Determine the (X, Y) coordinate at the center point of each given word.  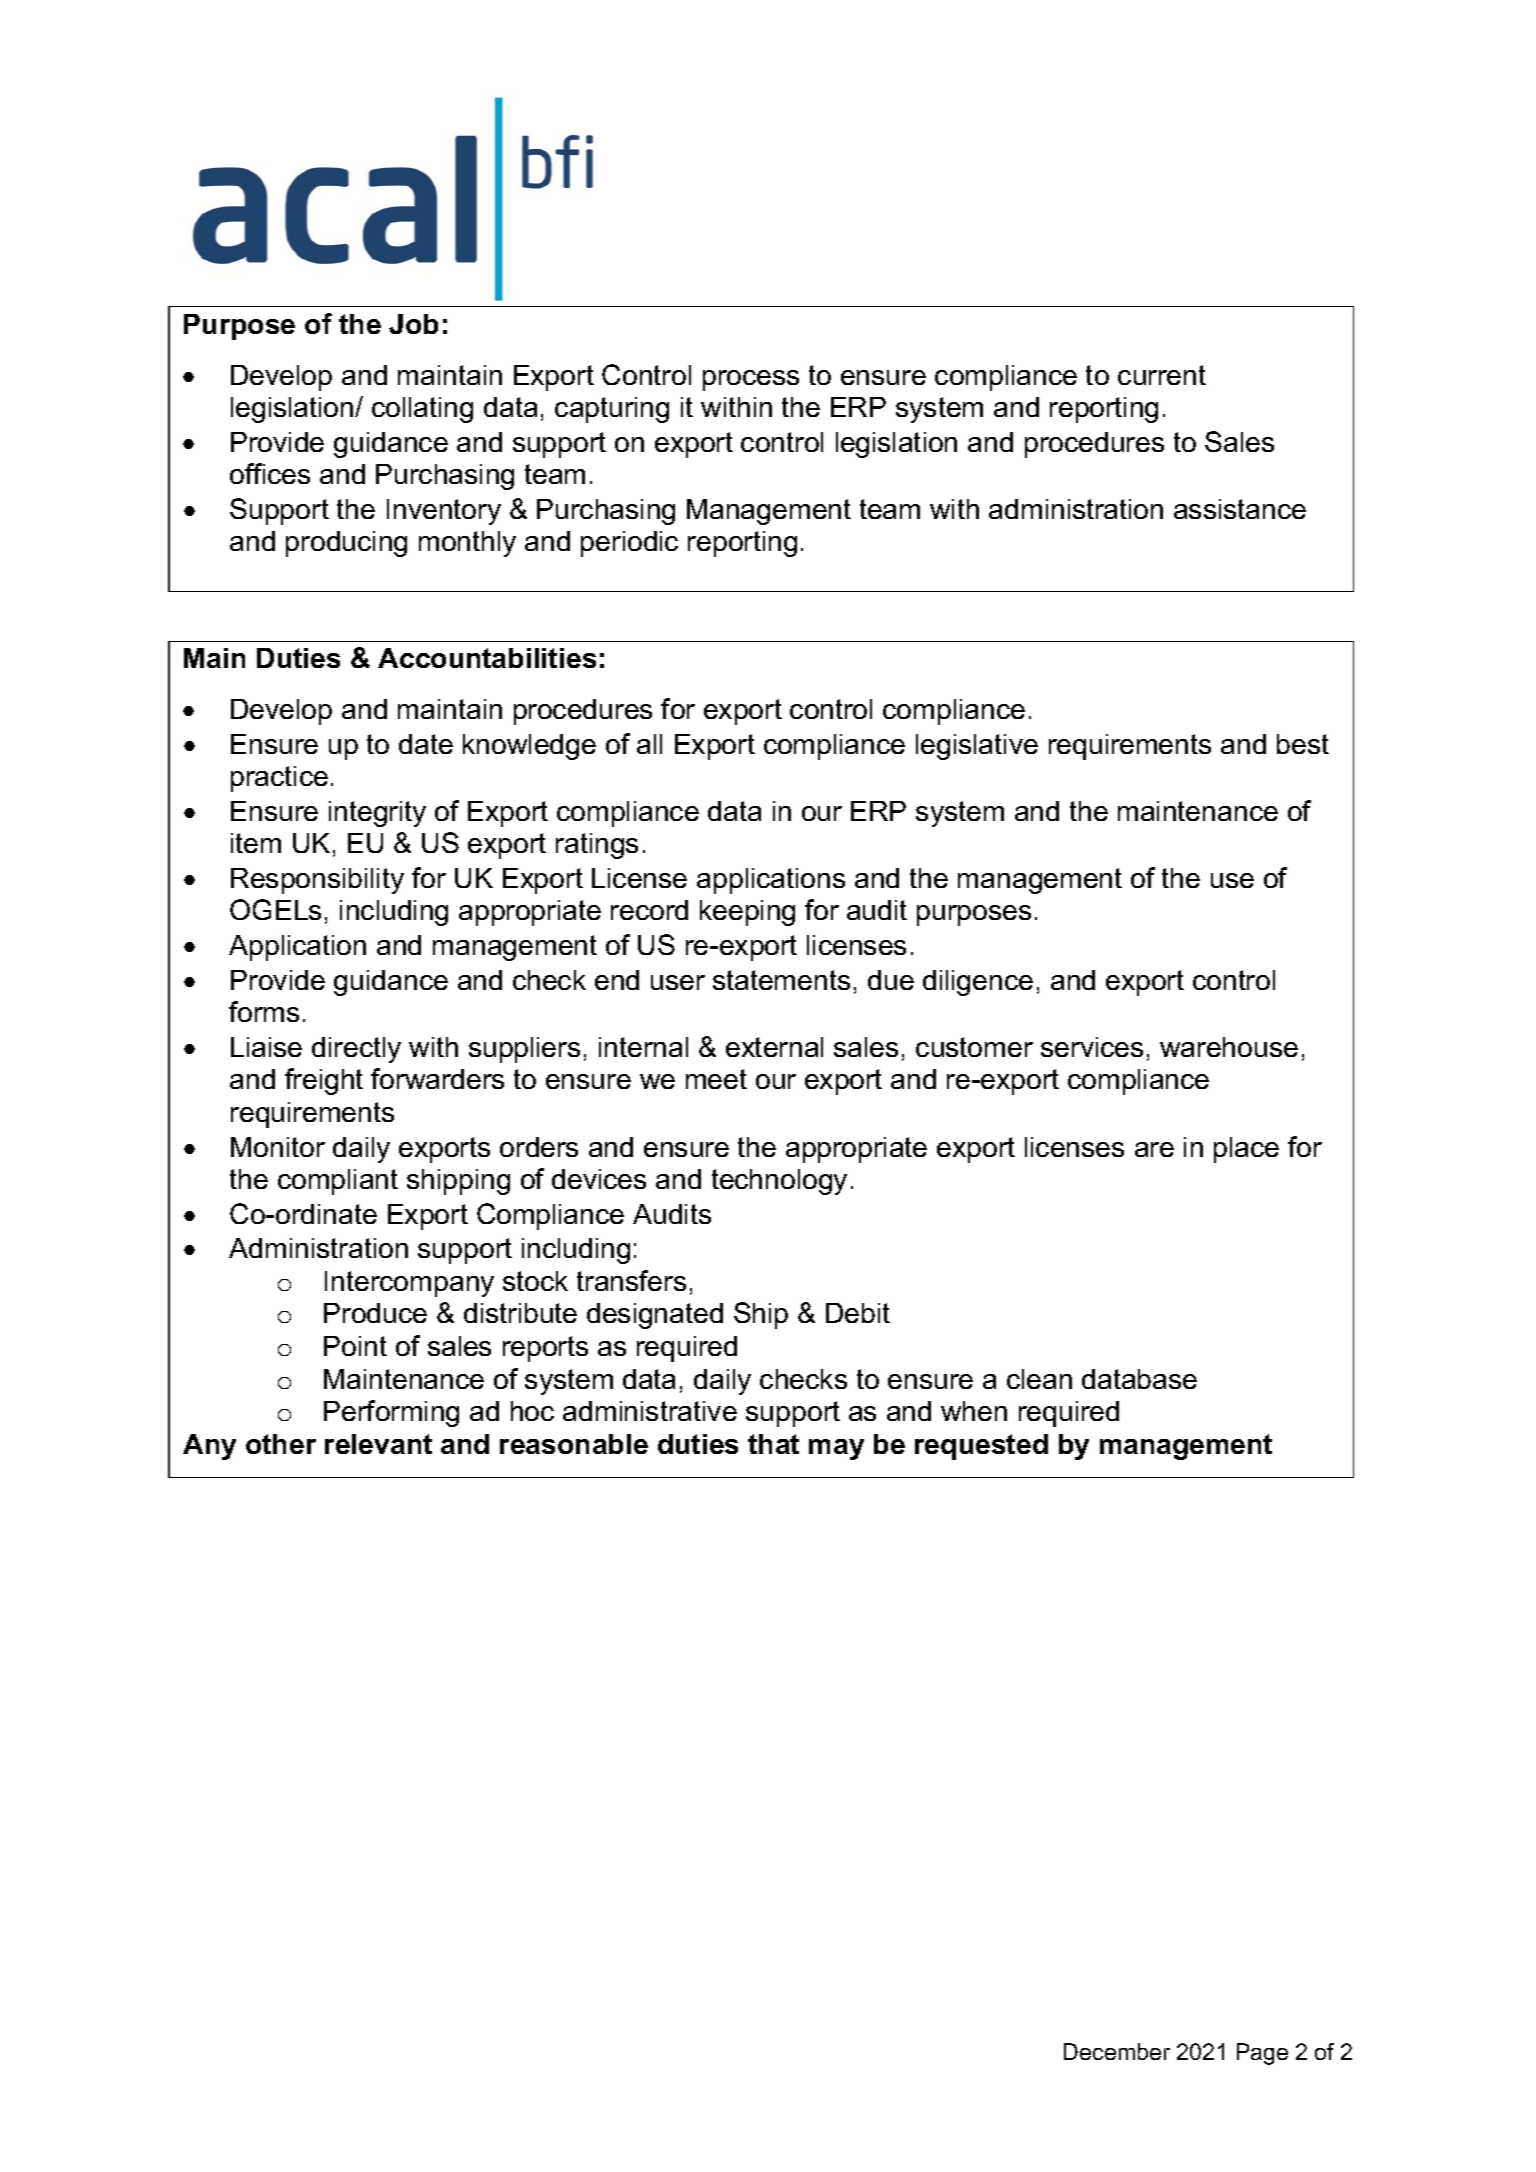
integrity (377, 814)
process (751, 380)
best (1303, 744)
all (649, 744)
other (281, 1444)
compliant (338, 1182)
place (1246, 1150)
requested (981, 1447)
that (773, 1444)
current (1162, 375)
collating (422, 410)
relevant (378, 1444)
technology (779, 1182)
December (1117, 2051)
